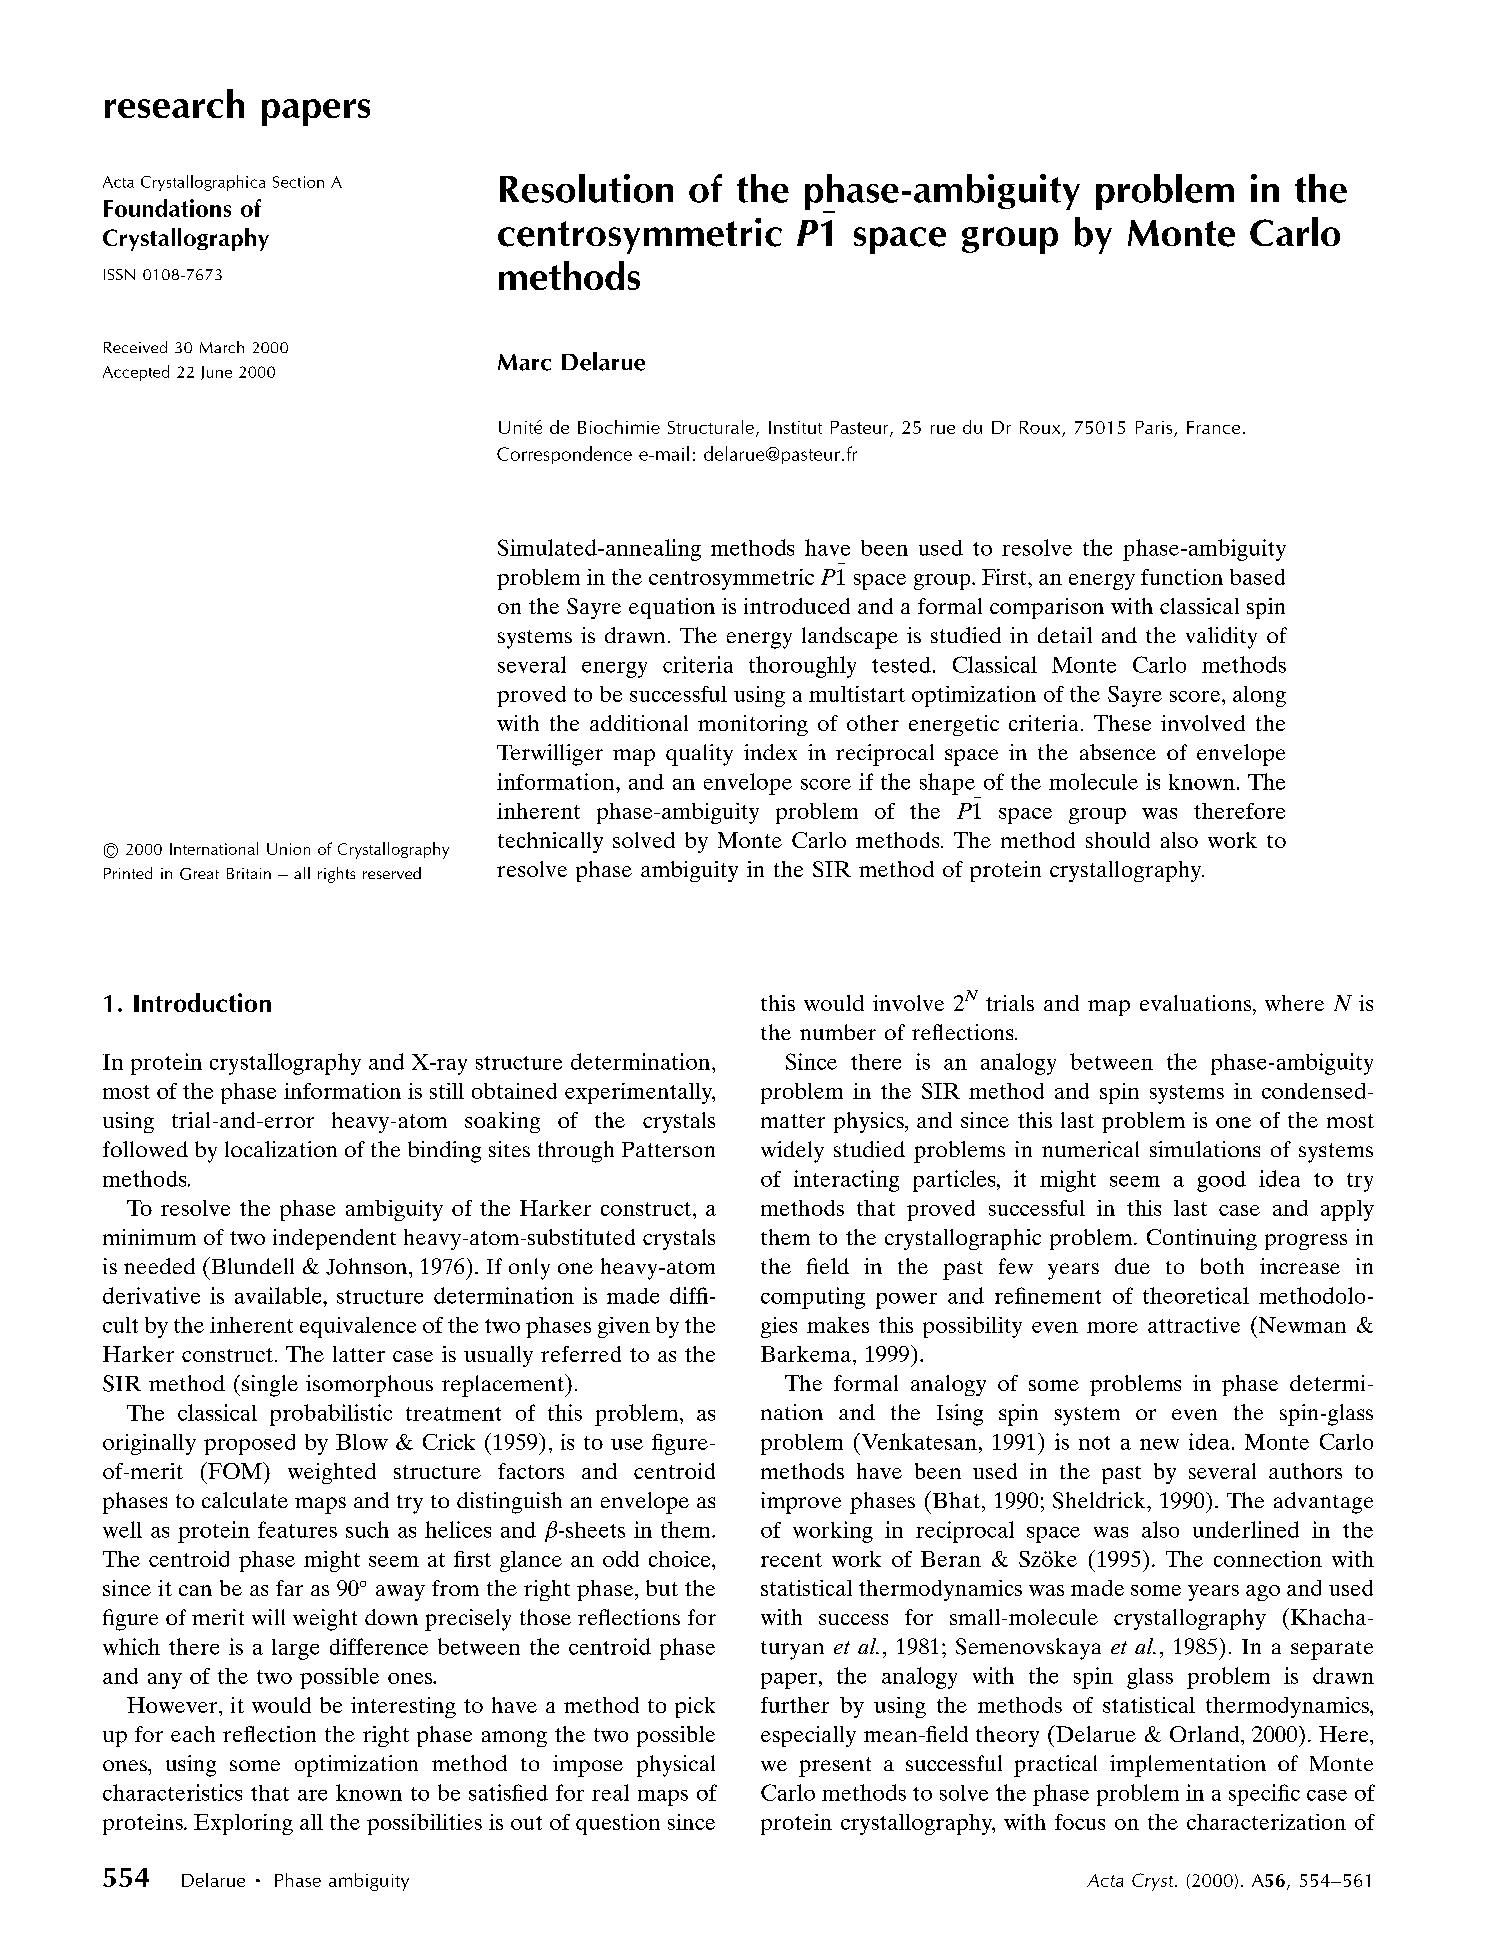 This screenshot has height=1942, width=1492. What do you see at coordinates (1259, 696) in the screenshot?
I see `along` at bounding box center [1259, 696].
